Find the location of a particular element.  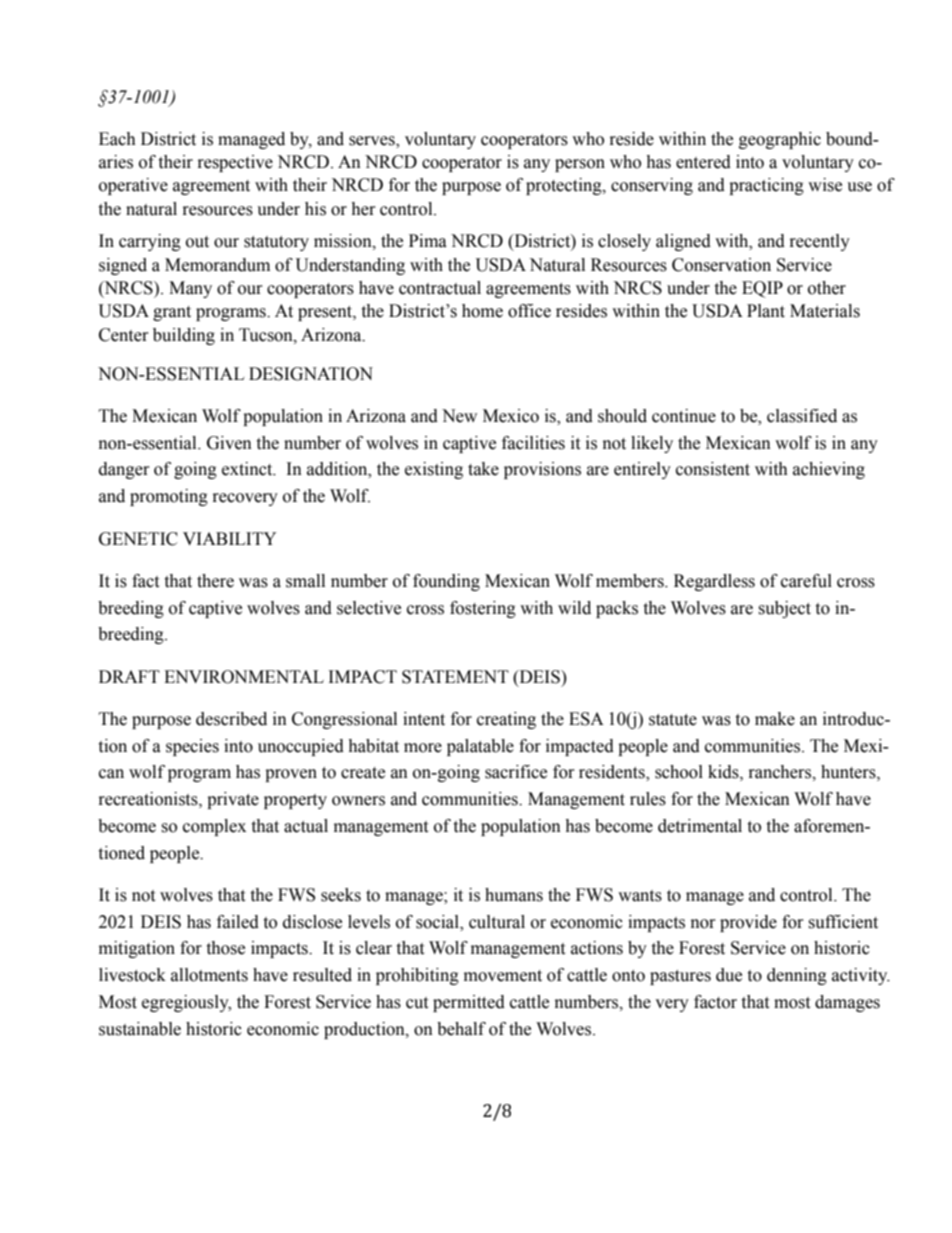

make is located at coordinates (775, 719).
